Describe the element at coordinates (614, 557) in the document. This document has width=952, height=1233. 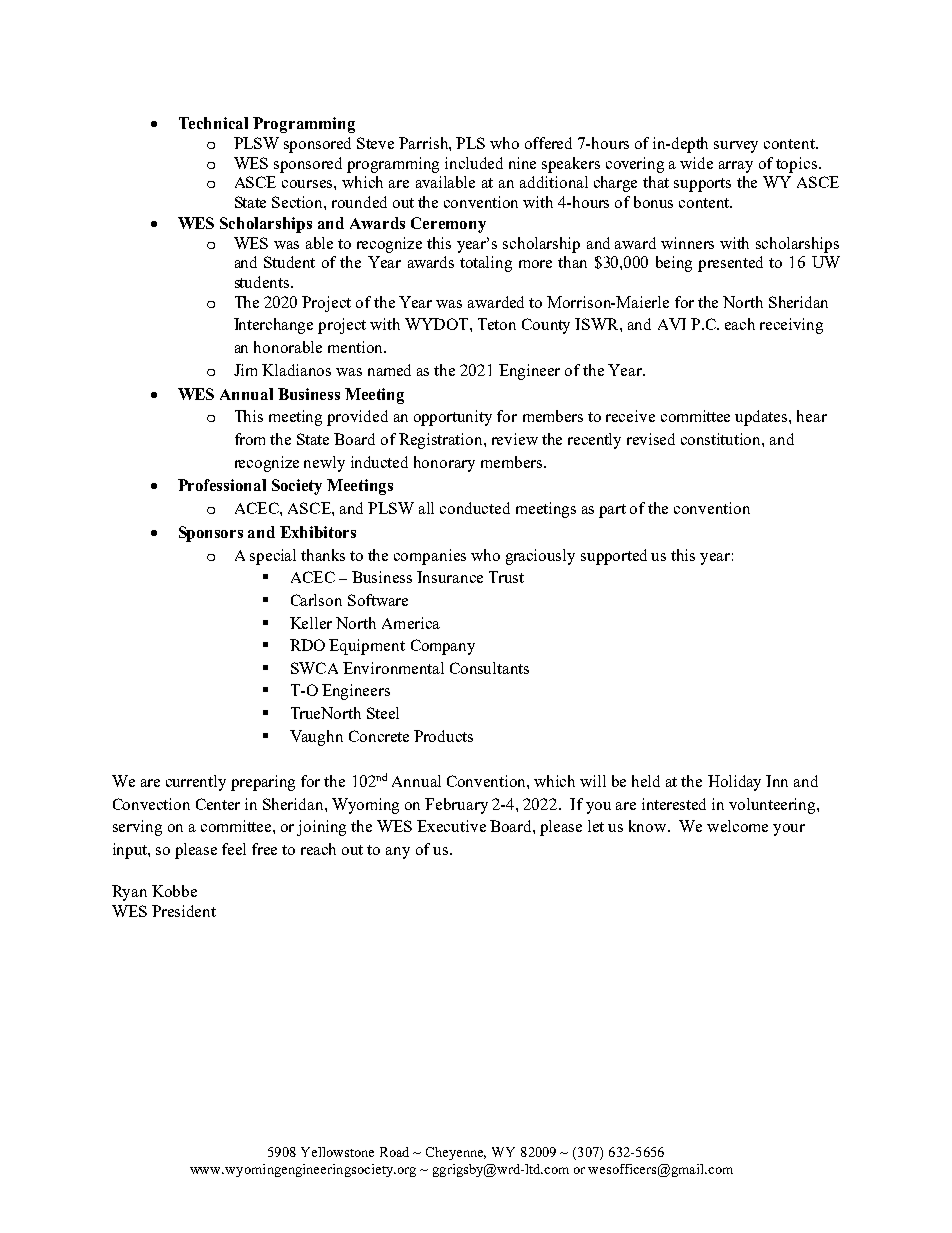
I see `supported` at that location.
